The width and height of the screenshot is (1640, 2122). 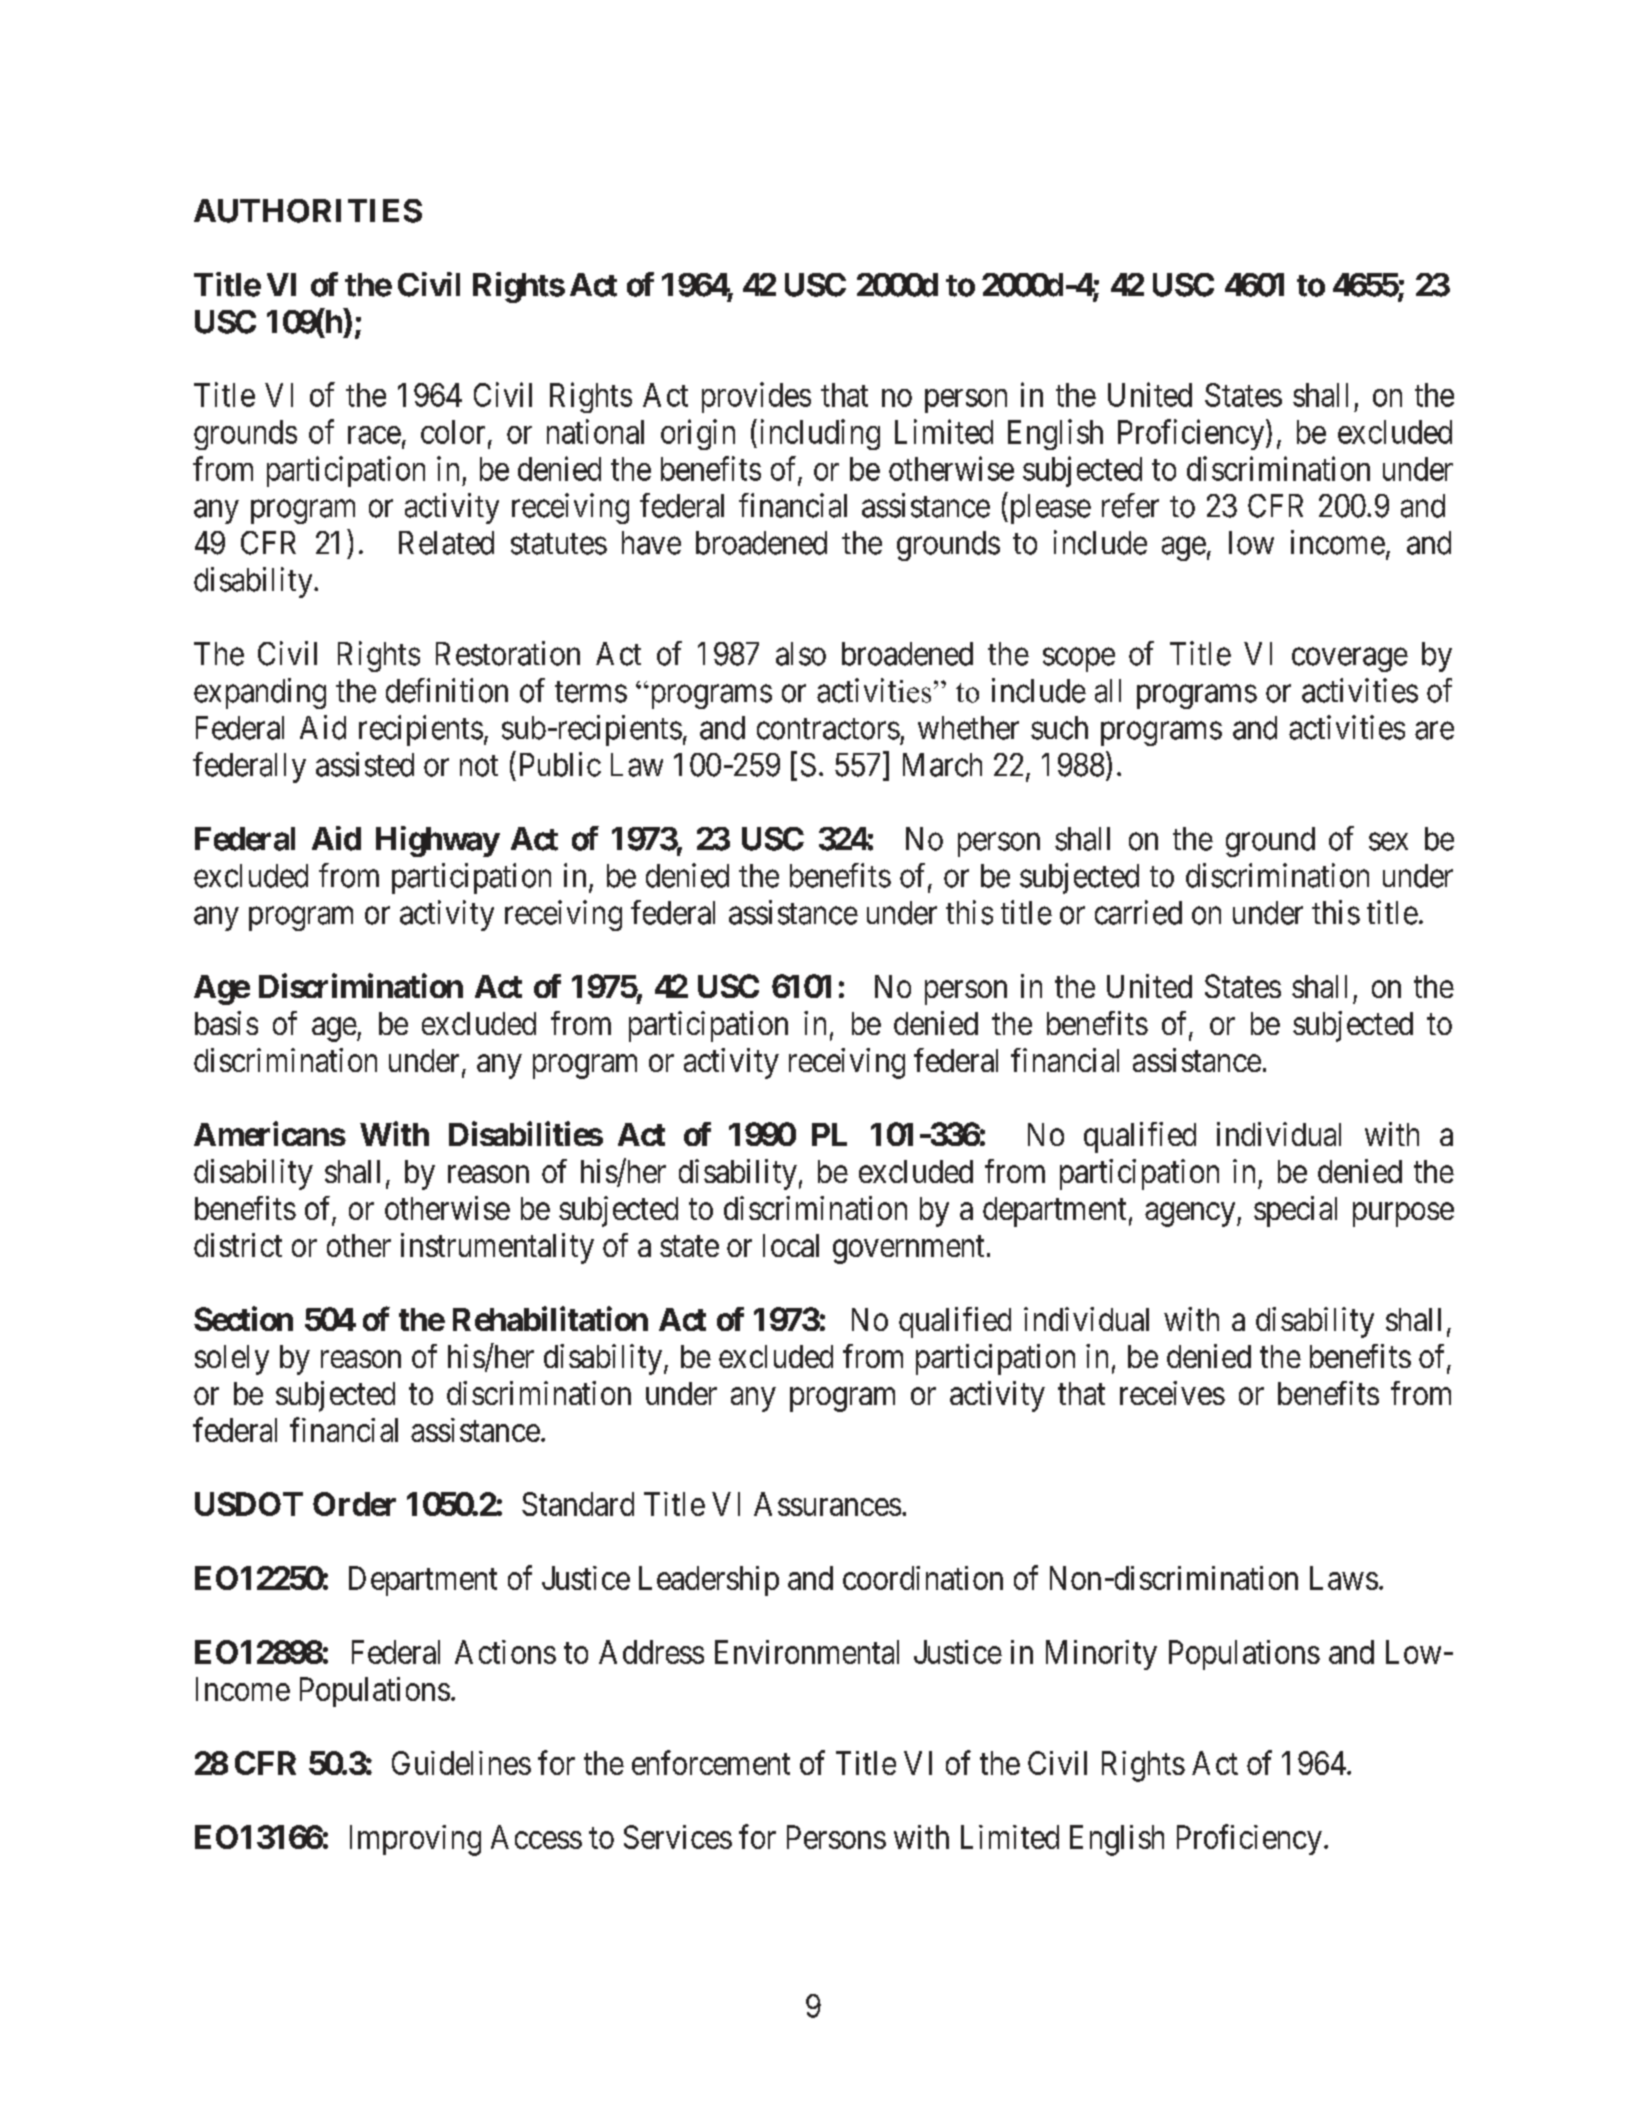 What do you see at coordinates (1295, 1211) in the screenshot?
I see `special` at bounding box center [1295, 1211].
